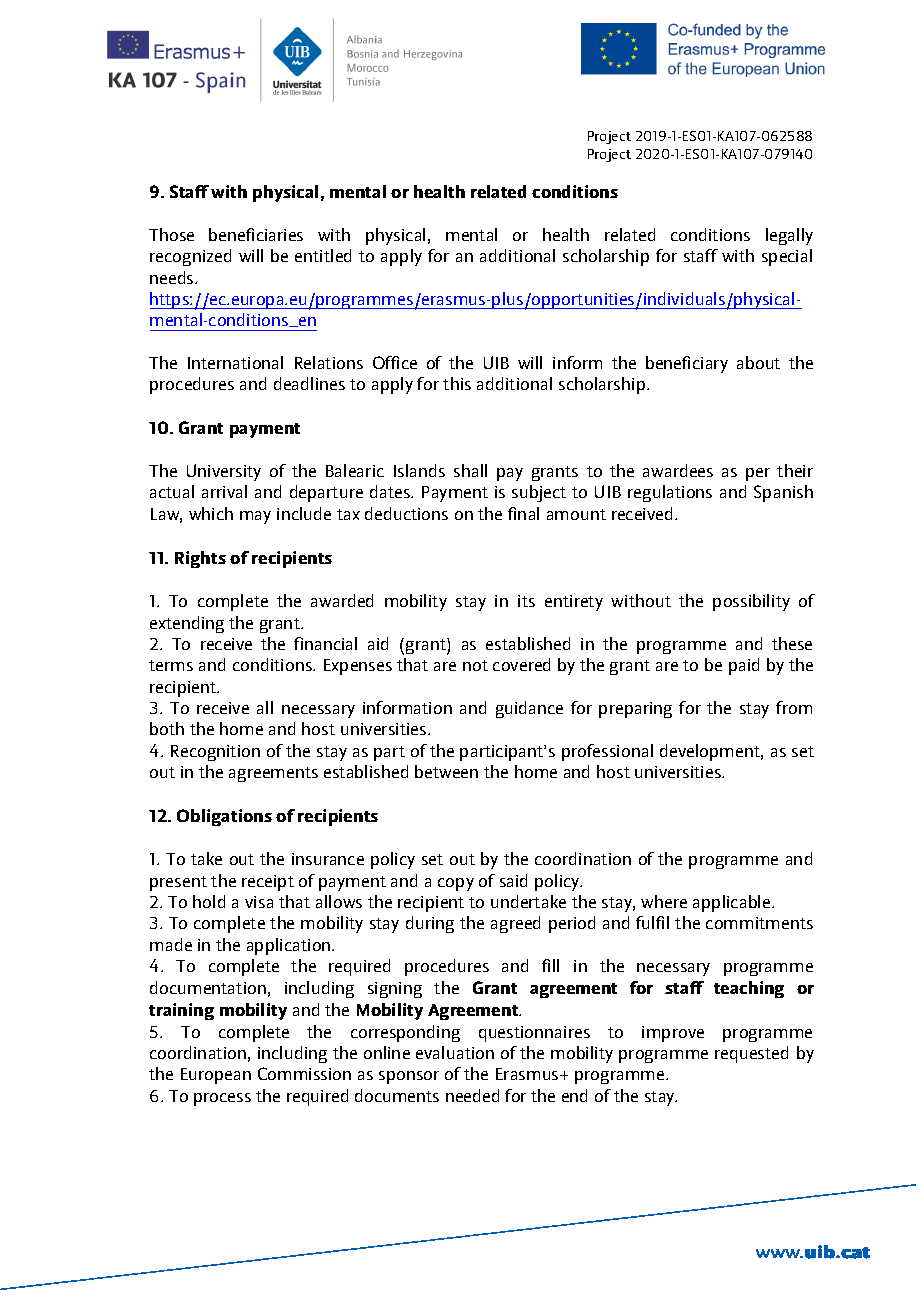 The image size is (924, 1308). What do you see at coordinates (323, 255) in the image?
I see `entitled` at bounding box center [323, 255].
